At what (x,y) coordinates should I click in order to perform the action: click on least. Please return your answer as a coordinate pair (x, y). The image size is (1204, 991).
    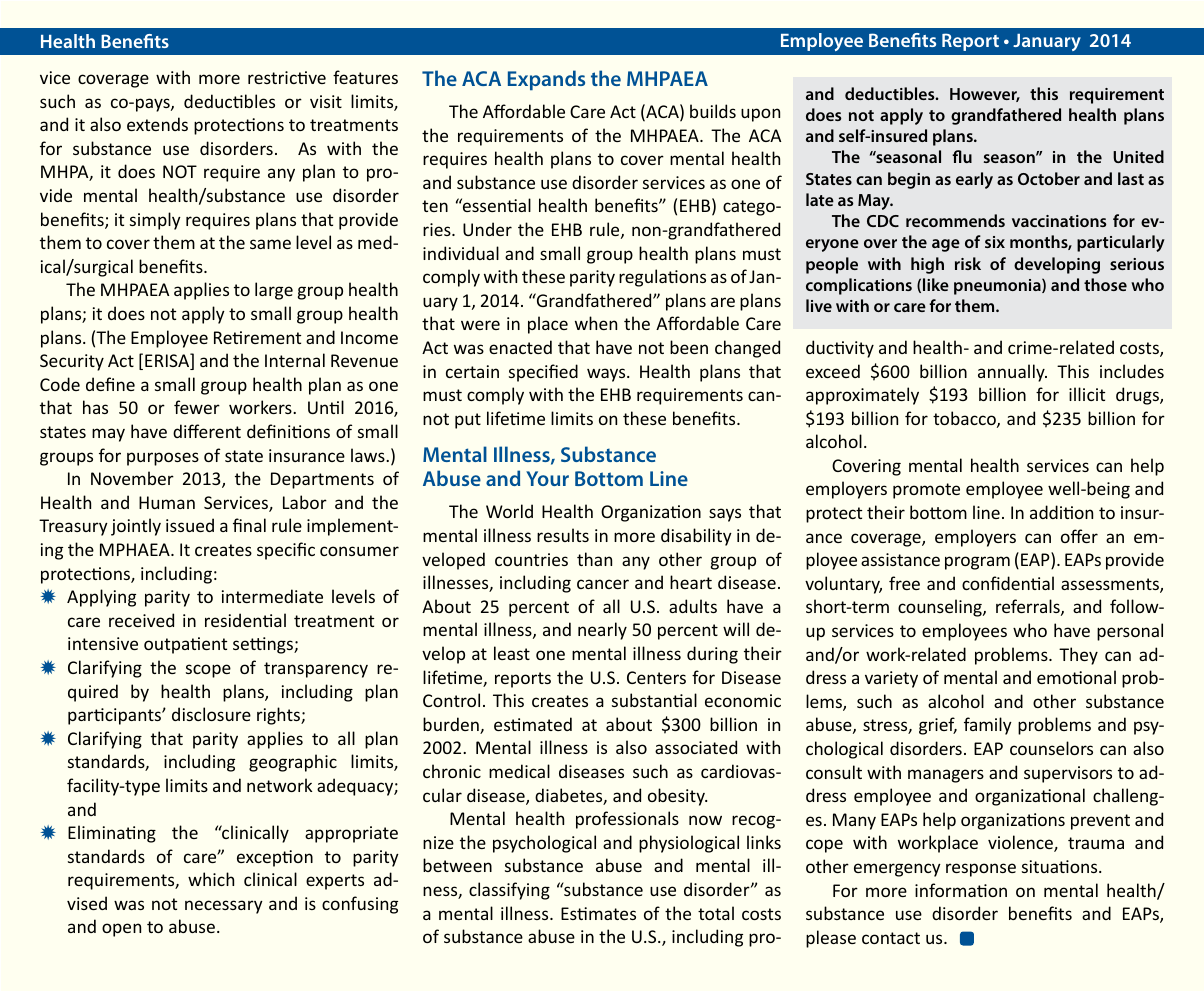
    Looking at the image, I should click on (512, 653).
